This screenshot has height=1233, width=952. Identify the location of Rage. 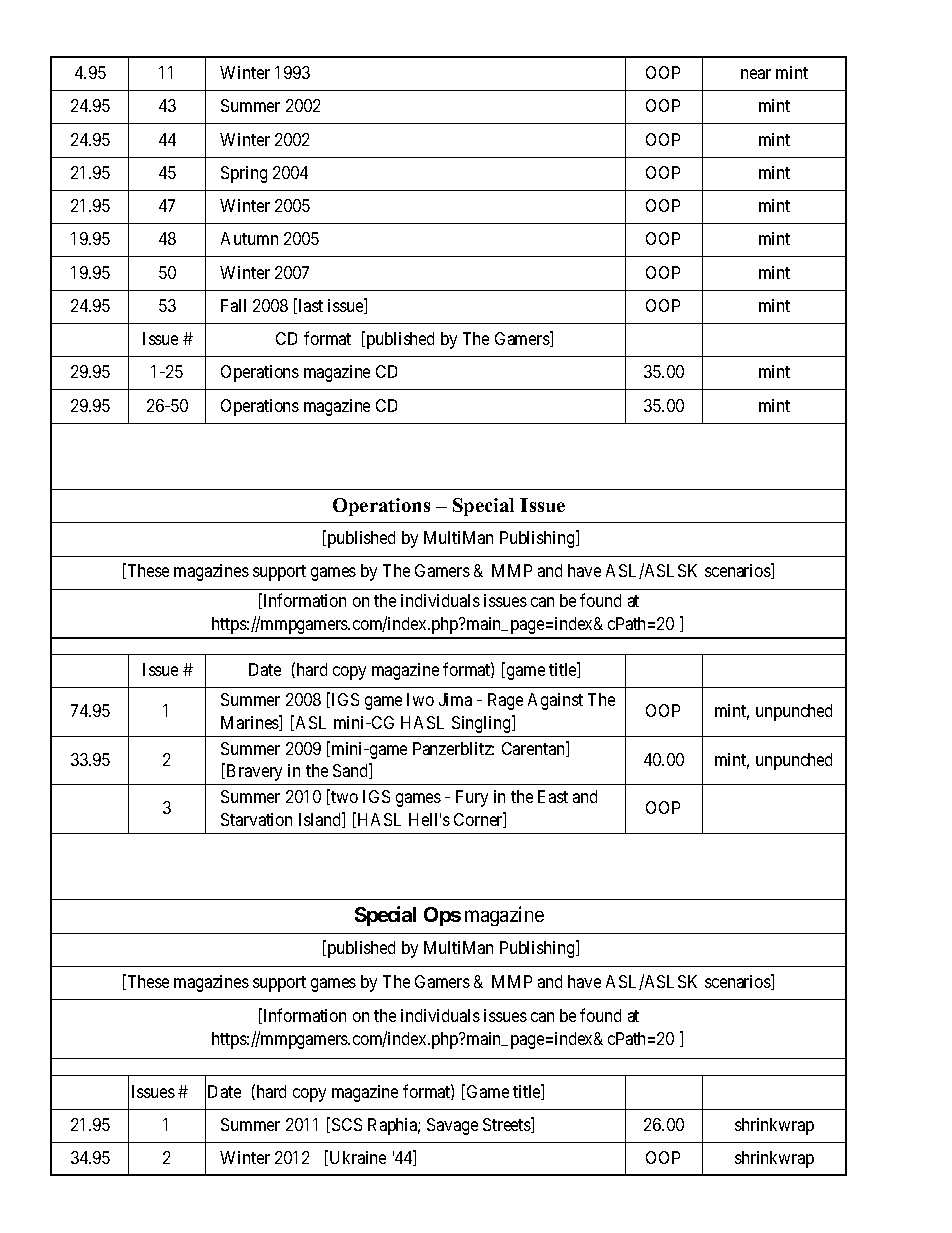
(505, 701).
